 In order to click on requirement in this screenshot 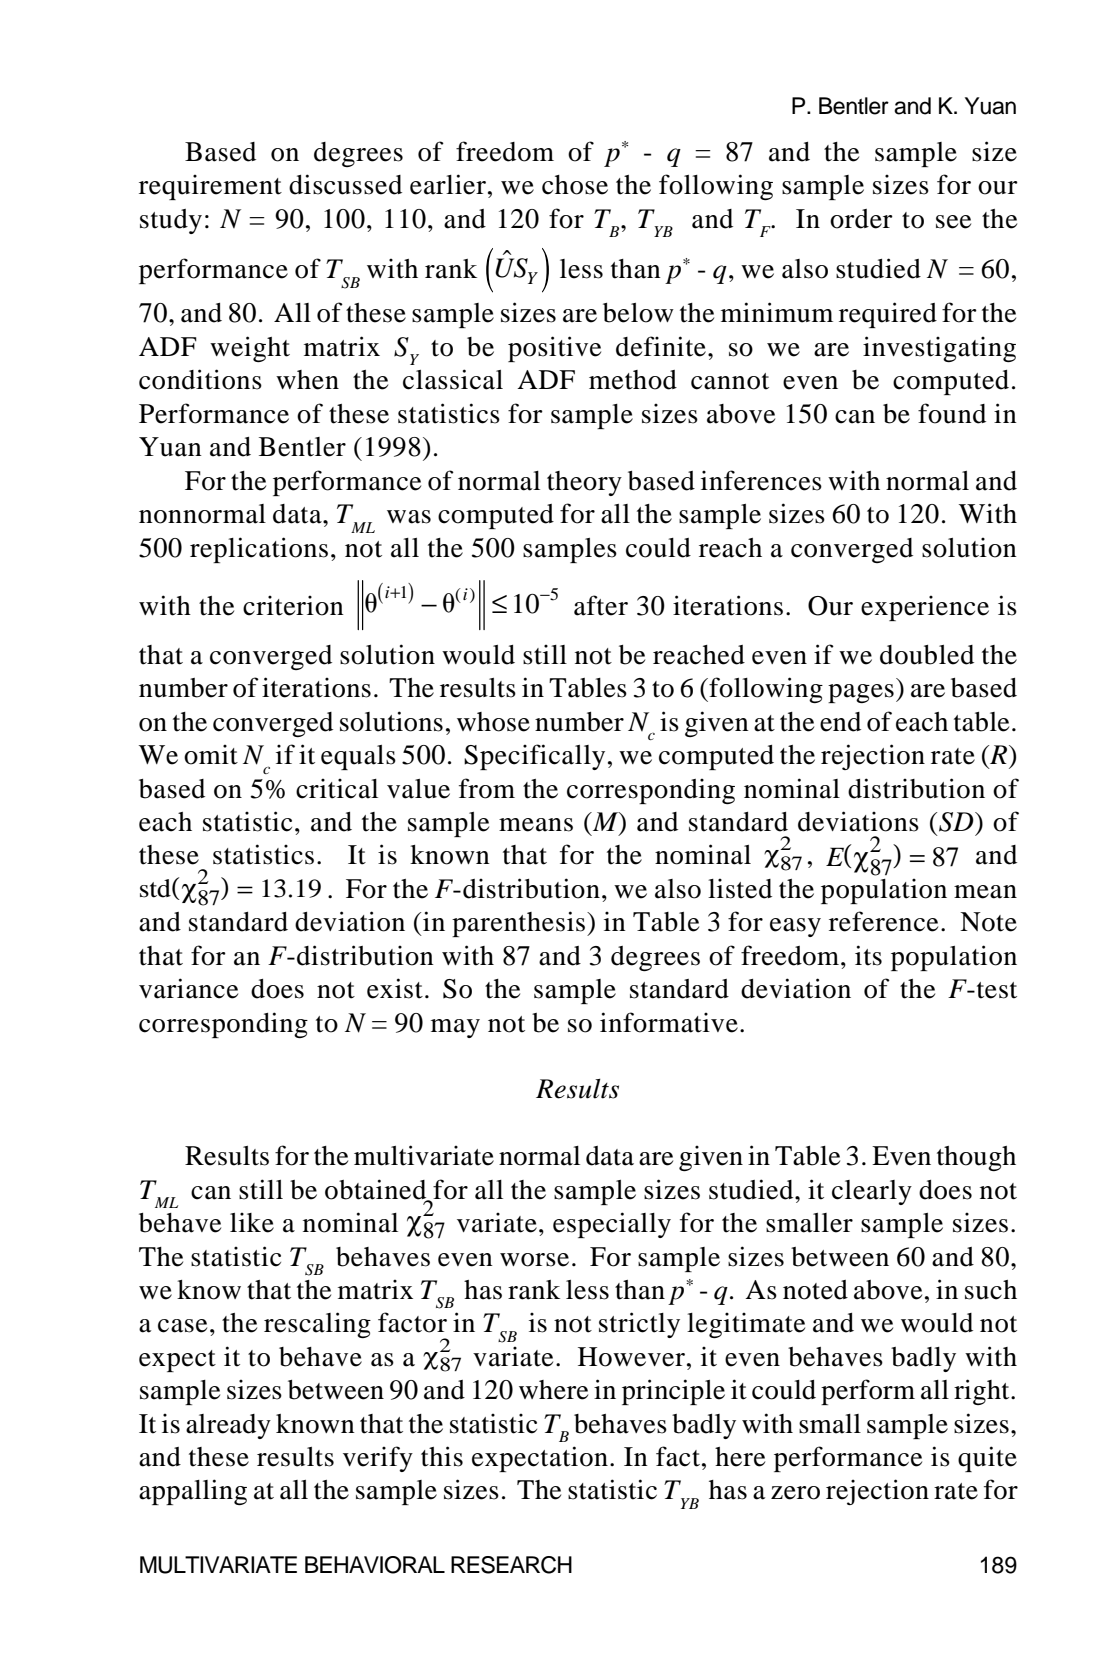, I will do `click(210, 187)`.
